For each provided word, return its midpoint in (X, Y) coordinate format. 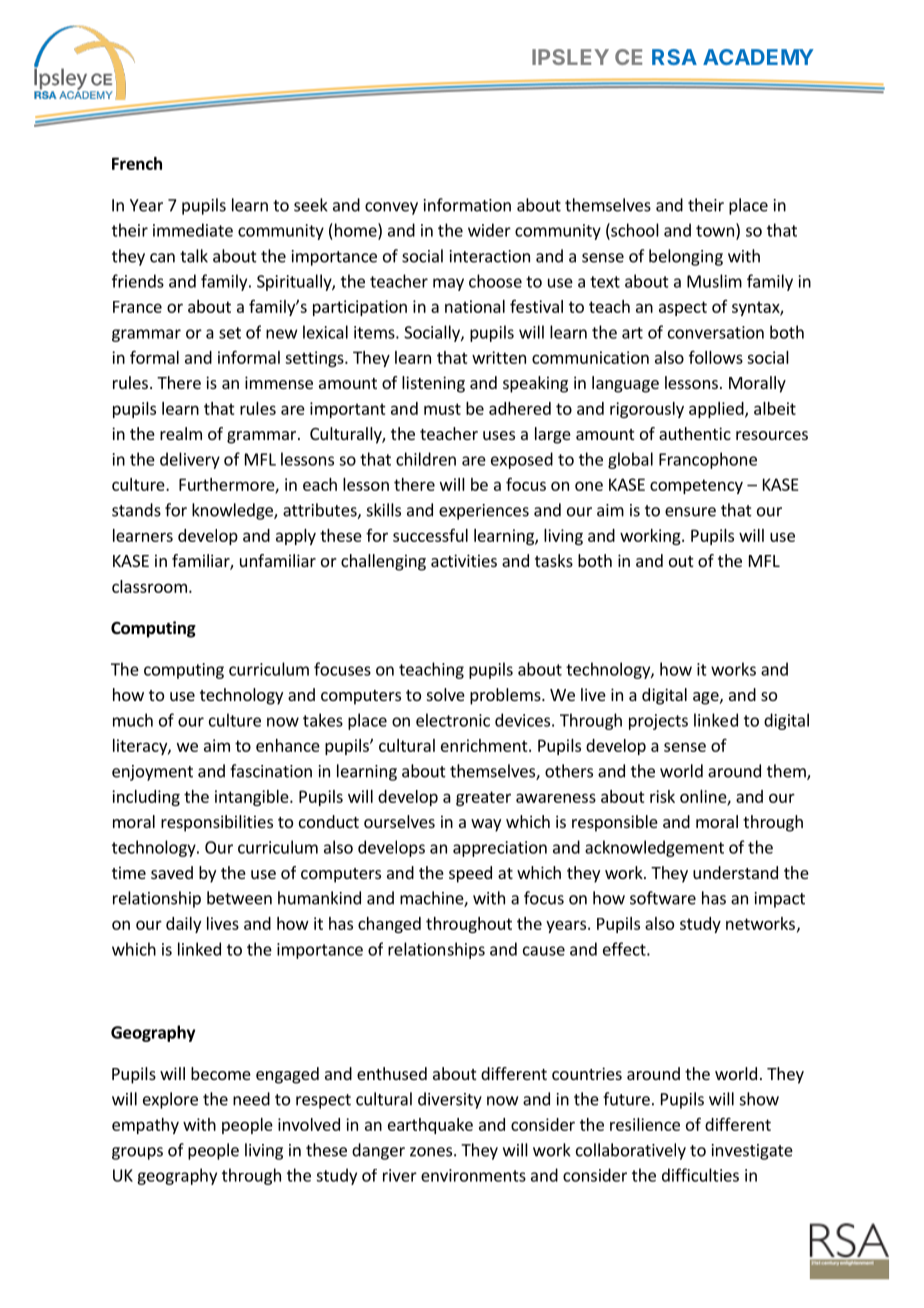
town (715, 231)
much (133, 720)
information (467, 205)
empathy (145, 1126)
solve (446, 694)
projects (658, 722)
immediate (193, 230)
